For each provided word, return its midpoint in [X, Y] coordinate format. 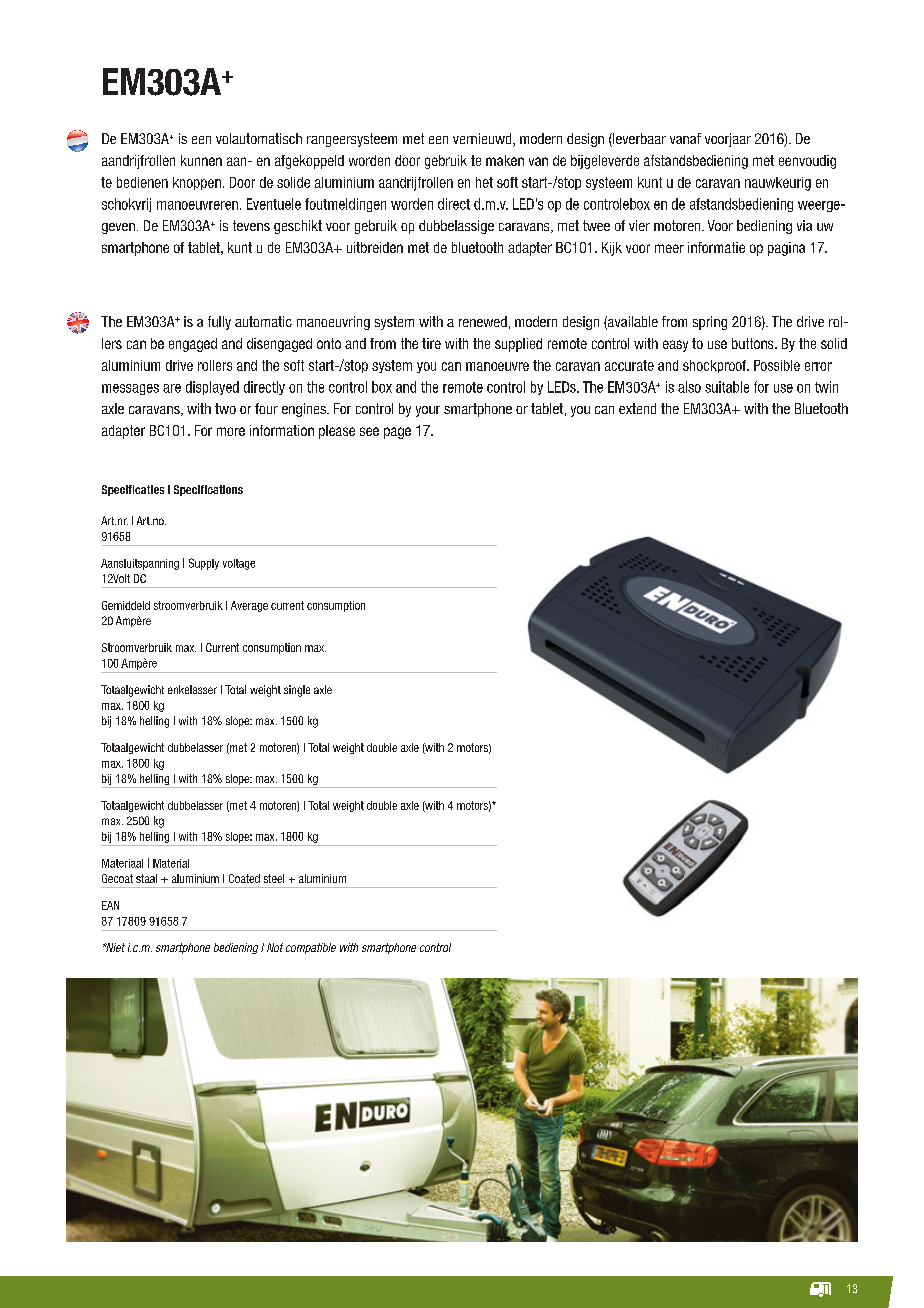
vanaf [685, 138]
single [297, 691]
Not [275, 947]
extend [637, 408]
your [428, 411]
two [225, 408]
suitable [727, 387]
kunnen [201, 160]
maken [505, 160]
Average [249, 606]
